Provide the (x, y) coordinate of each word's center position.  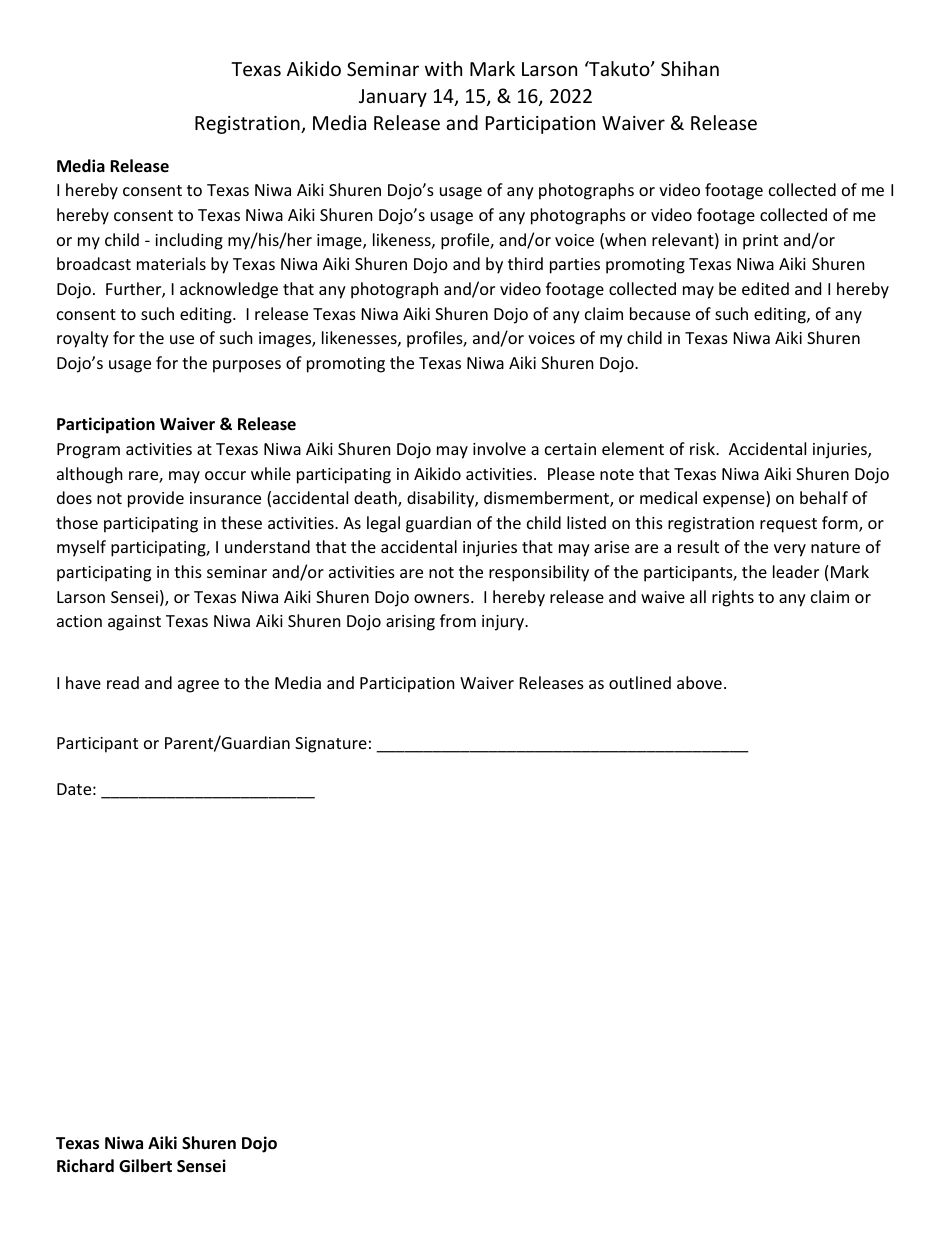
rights (733, 598)
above (699, 682)
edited (765, 288)
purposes (247, 366)
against (134, 623)
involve (499, 448)
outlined (640, 682)
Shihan (690, 68)
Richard (85, 1165)
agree (198, 686)
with (443, 68)
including (189, 241)
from (458, 620)
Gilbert (145, 1165)
